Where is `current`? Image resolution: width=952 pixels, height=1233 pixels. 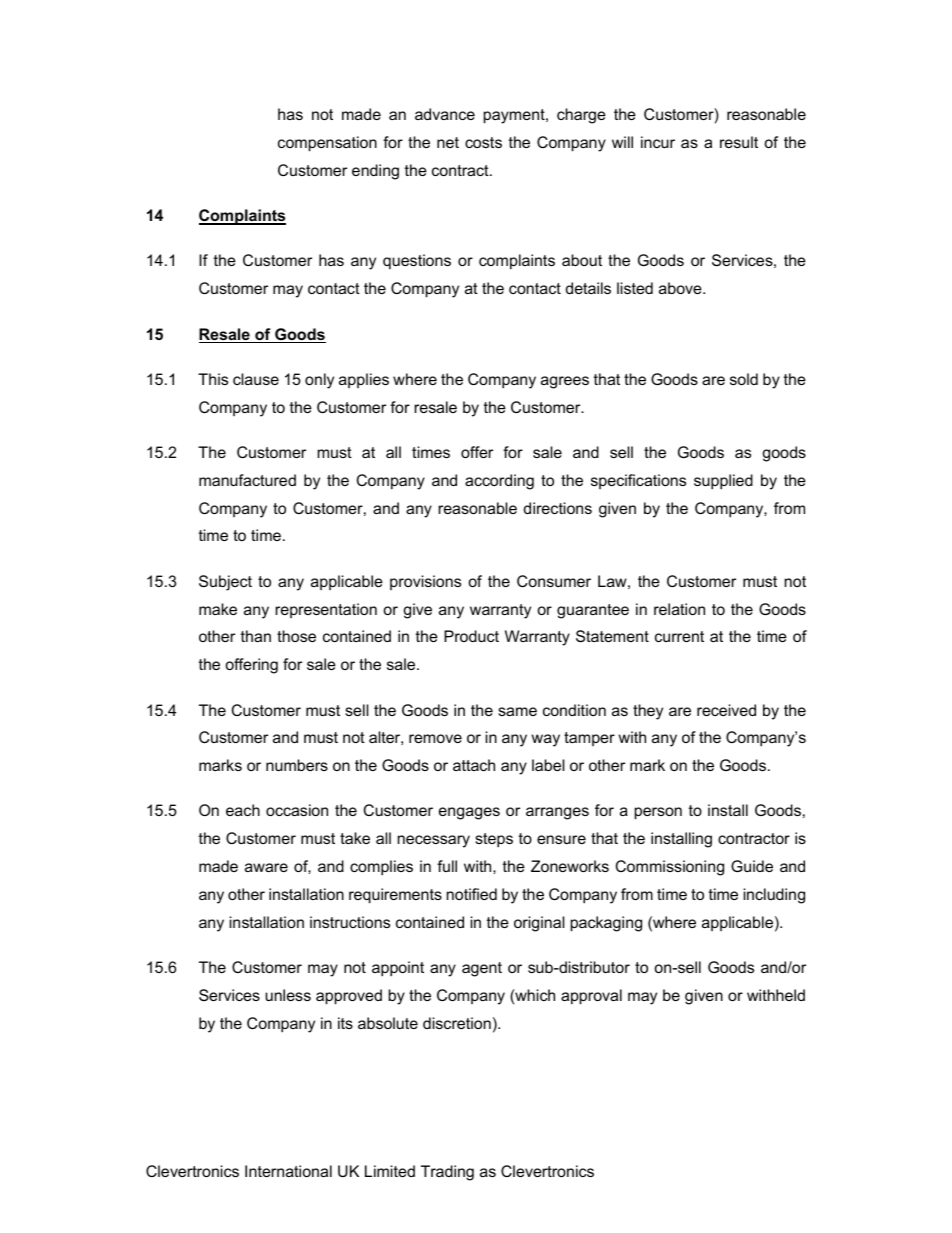
current is located at coordinates (679, 636).
